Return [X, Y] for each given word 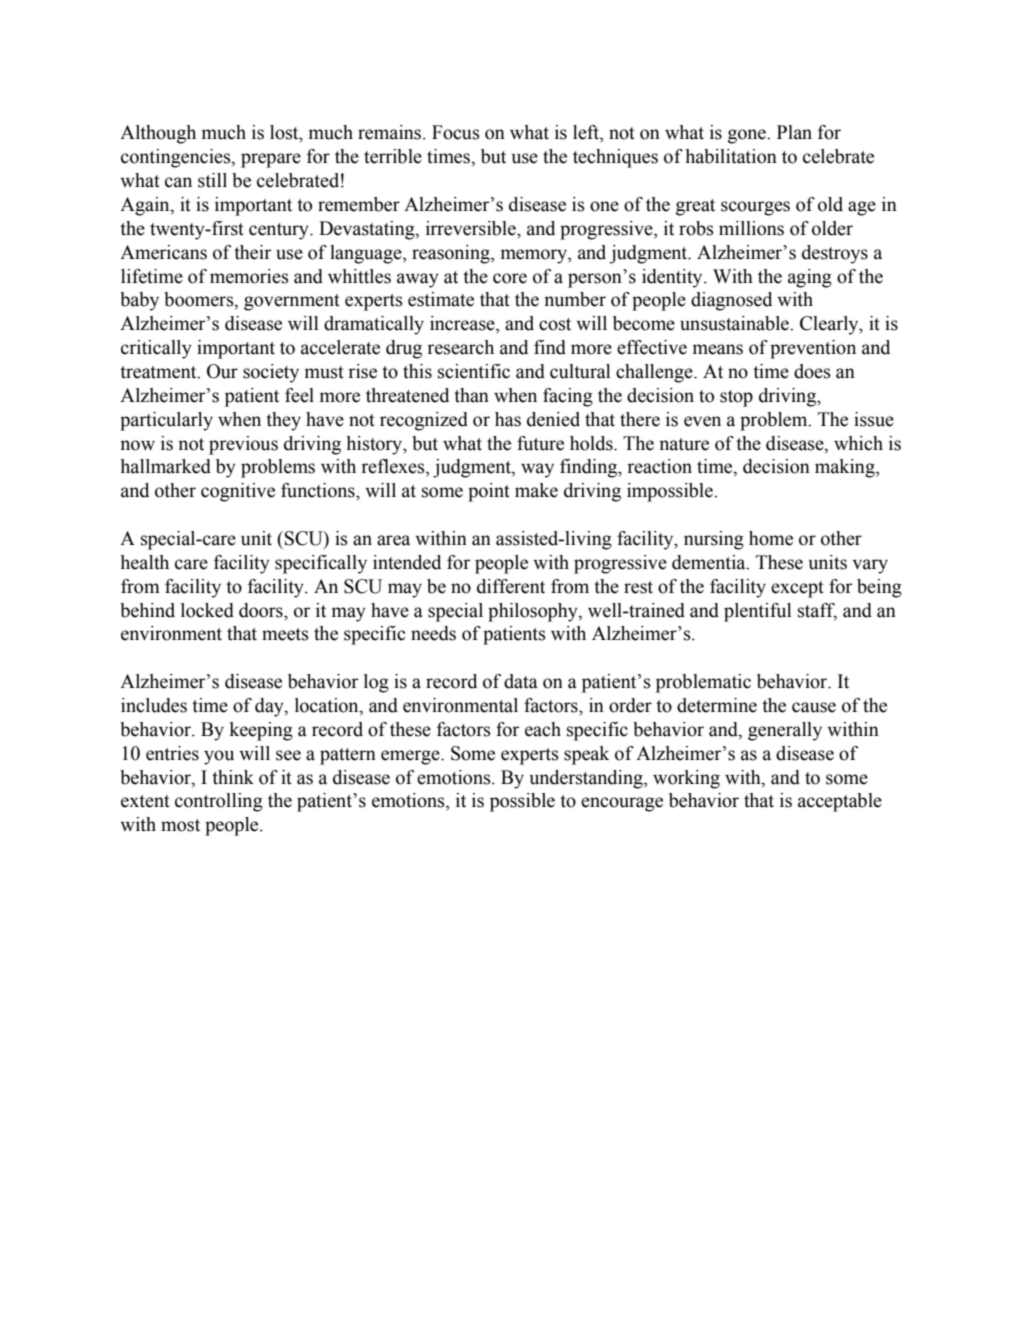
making [846, 468]
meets [285, 634]
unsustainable [735, 323]
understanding [587, 779]
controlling [219, 802]
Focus [456, 132]
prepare [271, 160]
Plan [794, 132]
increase [463, 324]
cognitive [238, 492]
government [292, 302]
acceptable [840, 802]
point [489, 492]
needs [433, 633]
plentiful [758, 612]
